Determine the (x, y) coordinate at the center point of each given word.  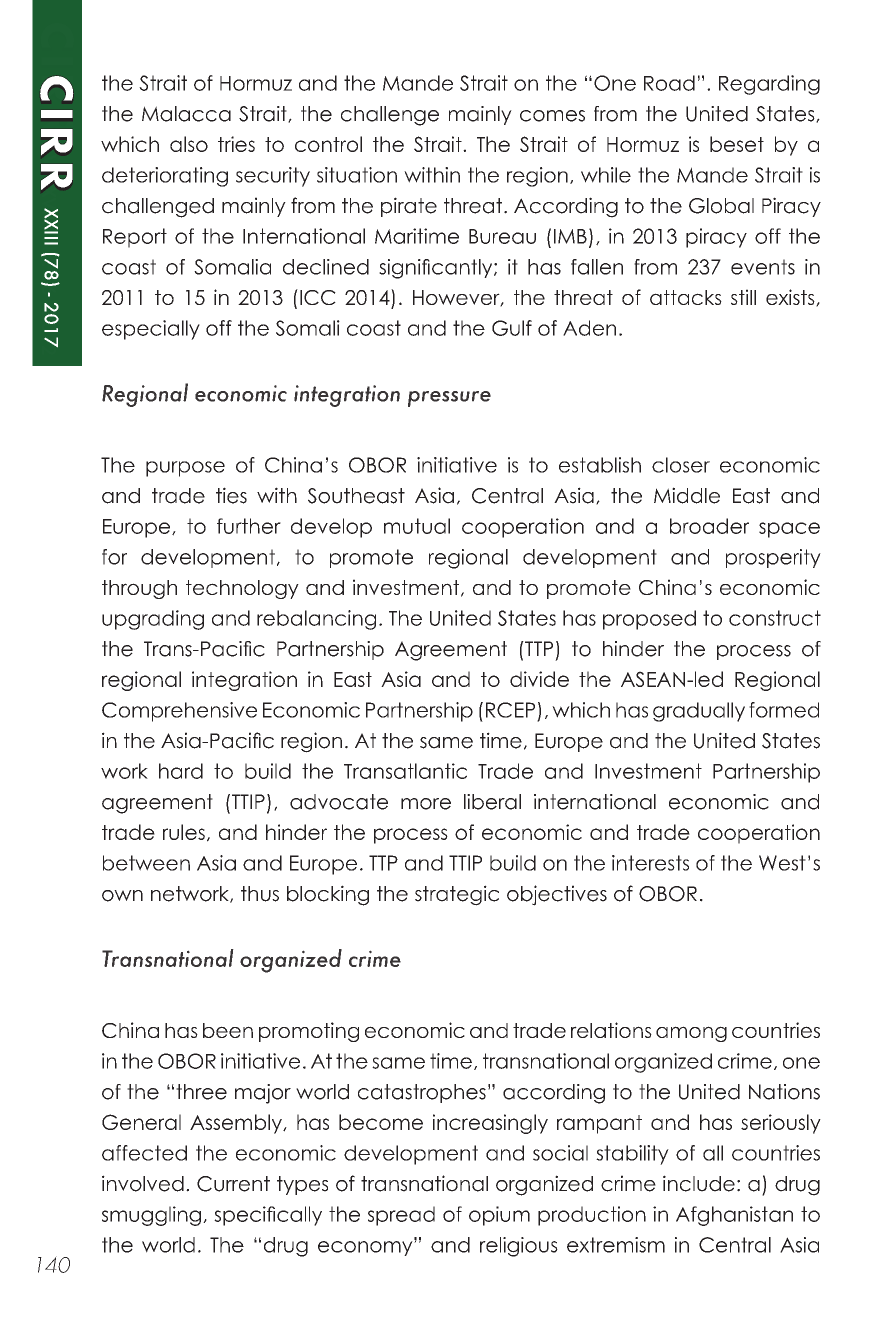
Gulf (512, 328)
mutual (417, 526)
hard (181, 771)
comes (552, 116)
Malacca (186, 114)
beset (737, 144)
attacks (686, 297)
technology (242, 589)
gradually (699, 712)
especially (151, 330)
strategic (457, 895)
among (691, 1034)
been (228, 1030)
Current (233, 1184)
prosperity (773, 558)
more (426, 804)
